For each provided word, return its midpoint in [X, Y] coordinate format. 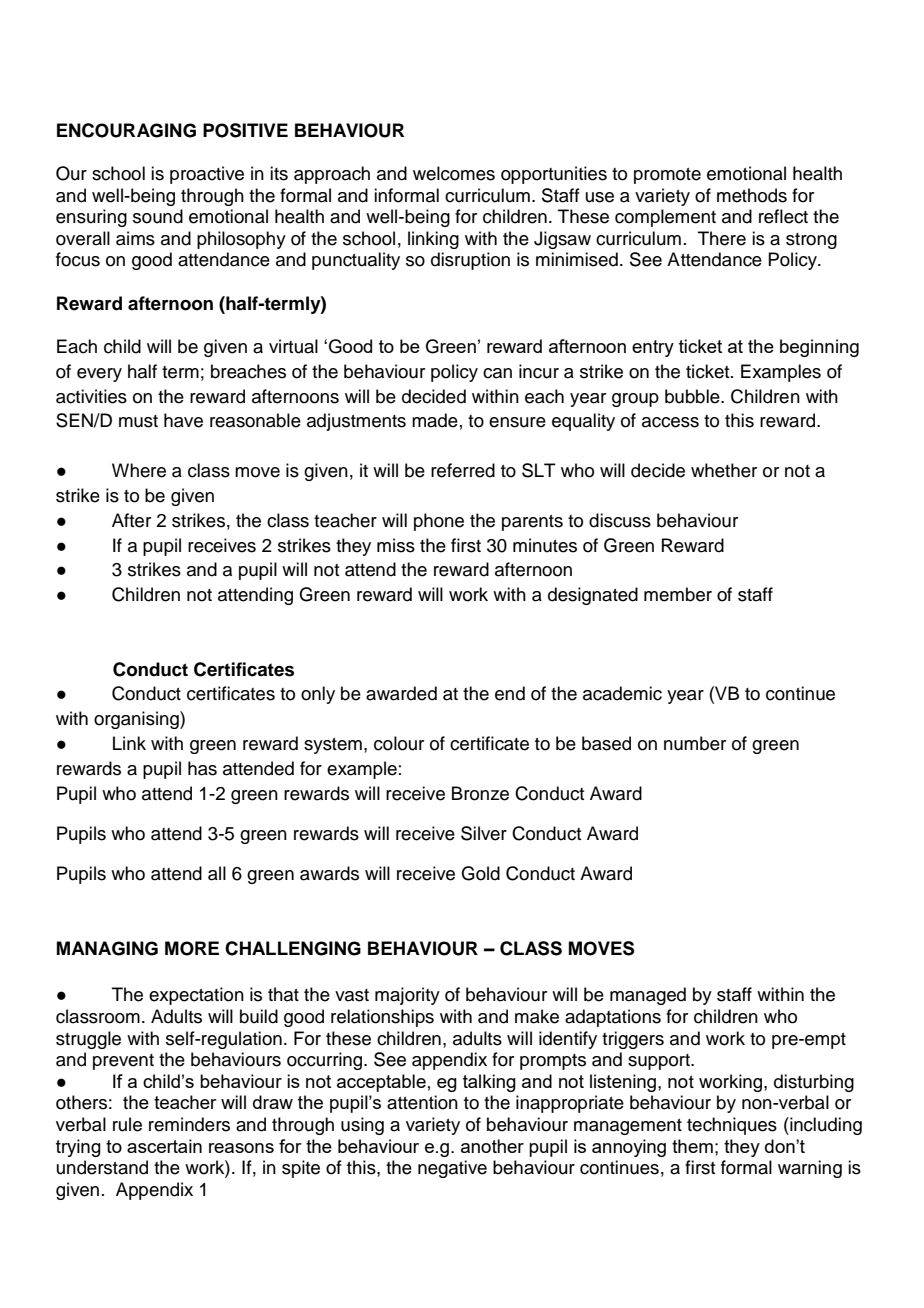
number [695, 743]
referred [463, 470]
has [202, 768]
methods [752, 195]
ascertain [164, 1146]
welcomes [454, 173]
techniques [732, 1126]
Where [139, 470]
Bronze [480, 793]
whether [724, 470]
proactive [207, 175]
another [492, 1146]
